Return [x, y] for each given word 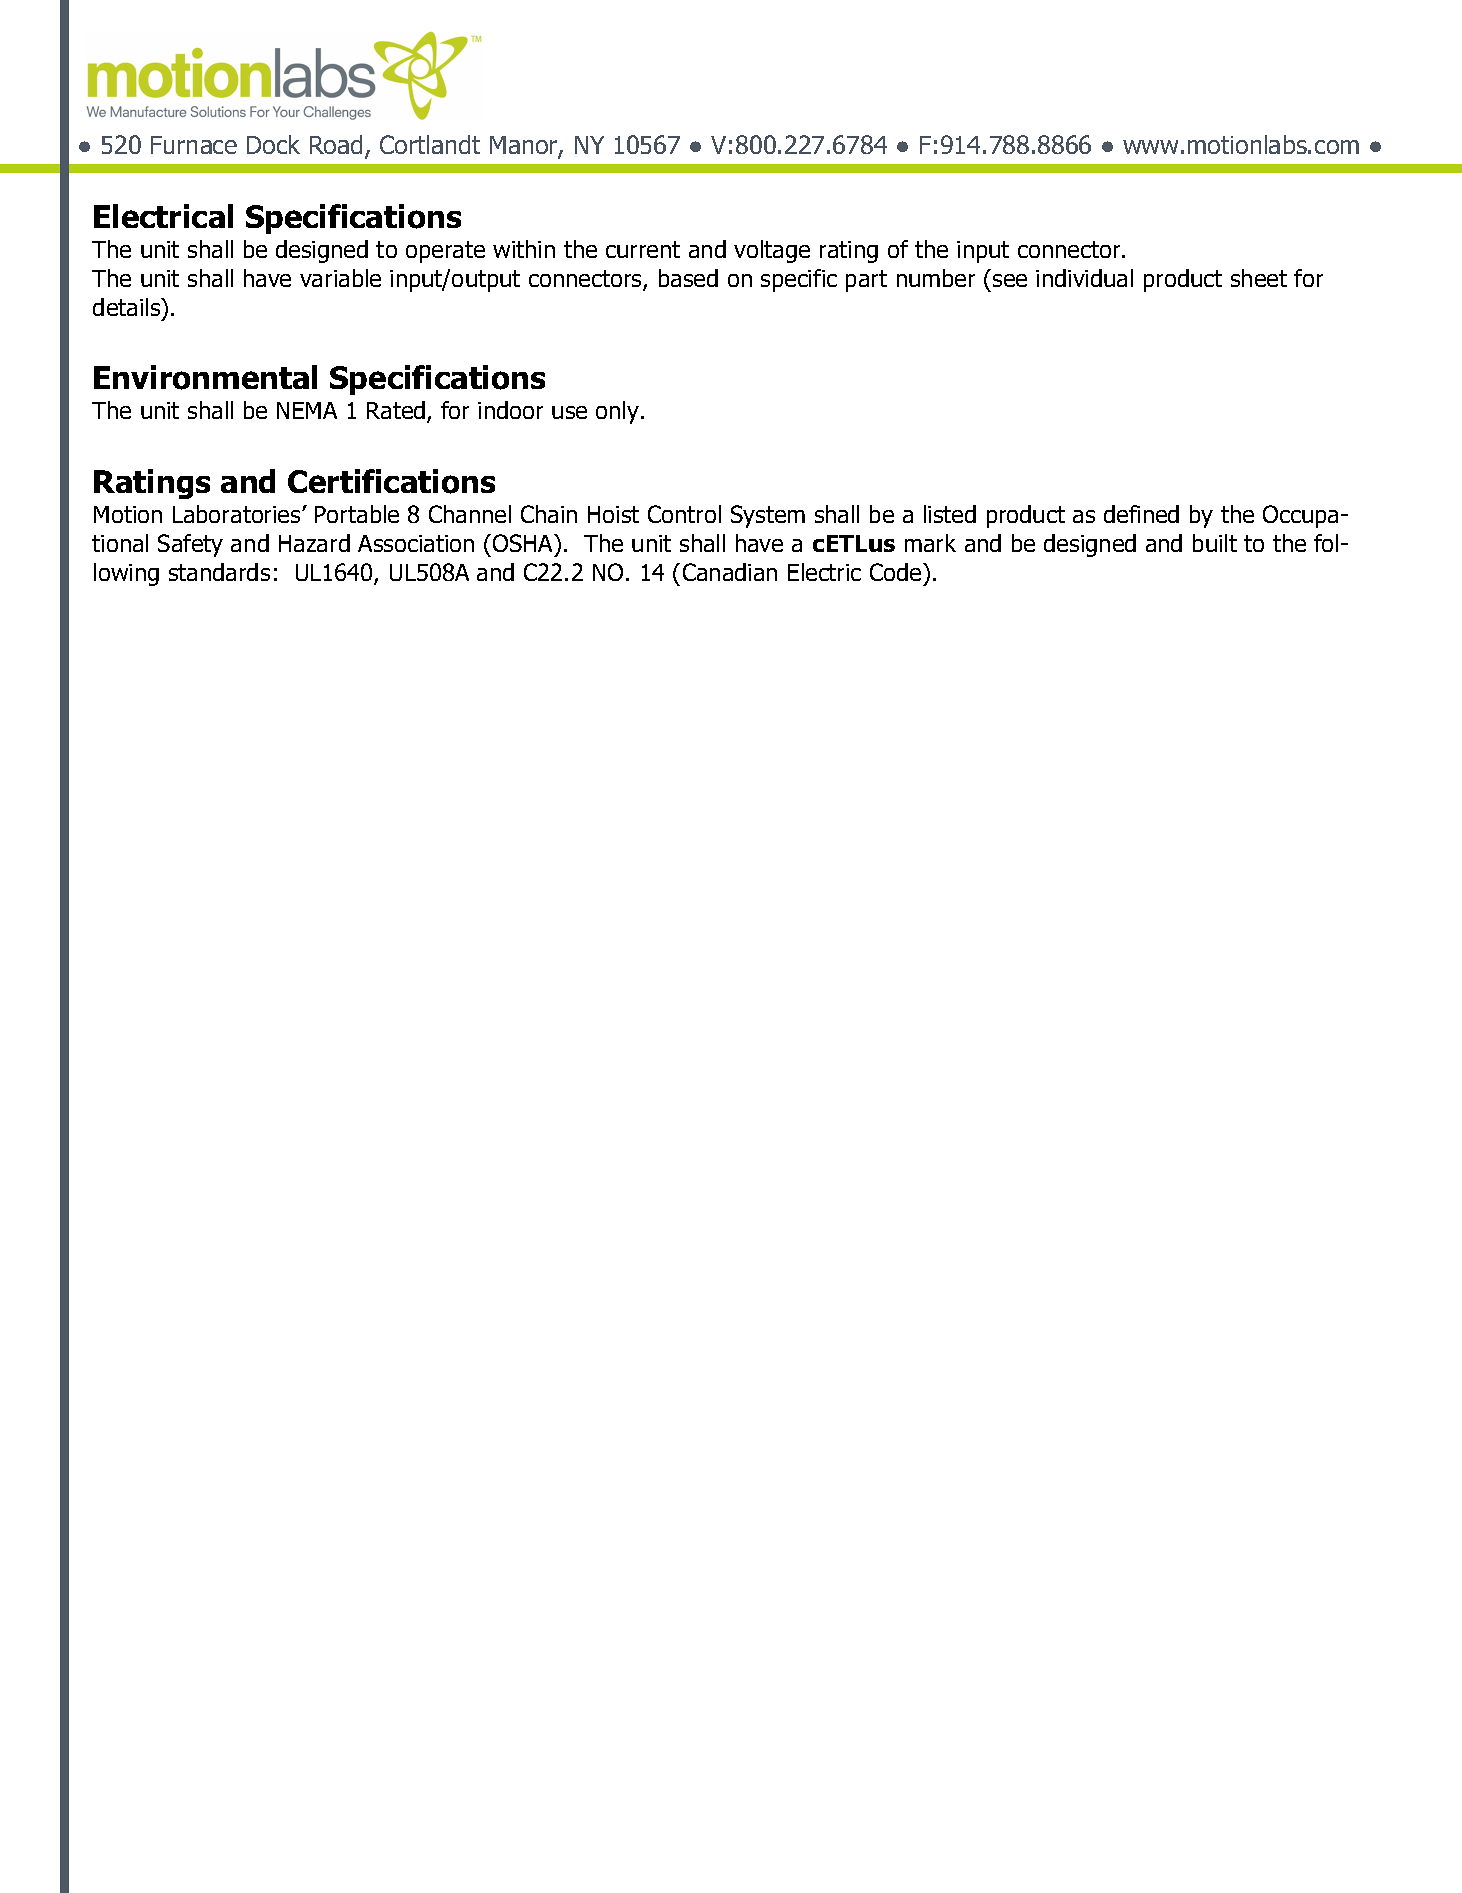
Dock [273, 144]
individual [1084, 278]
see [1010, 280]
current [643, 249]
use [569, 412]
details [128, 307]
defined [1141, 514]
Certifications [391, 481]
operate [445, 252]
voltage [772, 251]
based [688, 278]
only [619, 412]
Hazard [314, 543]
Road [336, 144]
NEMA [307, 410]
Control [684, 514]
